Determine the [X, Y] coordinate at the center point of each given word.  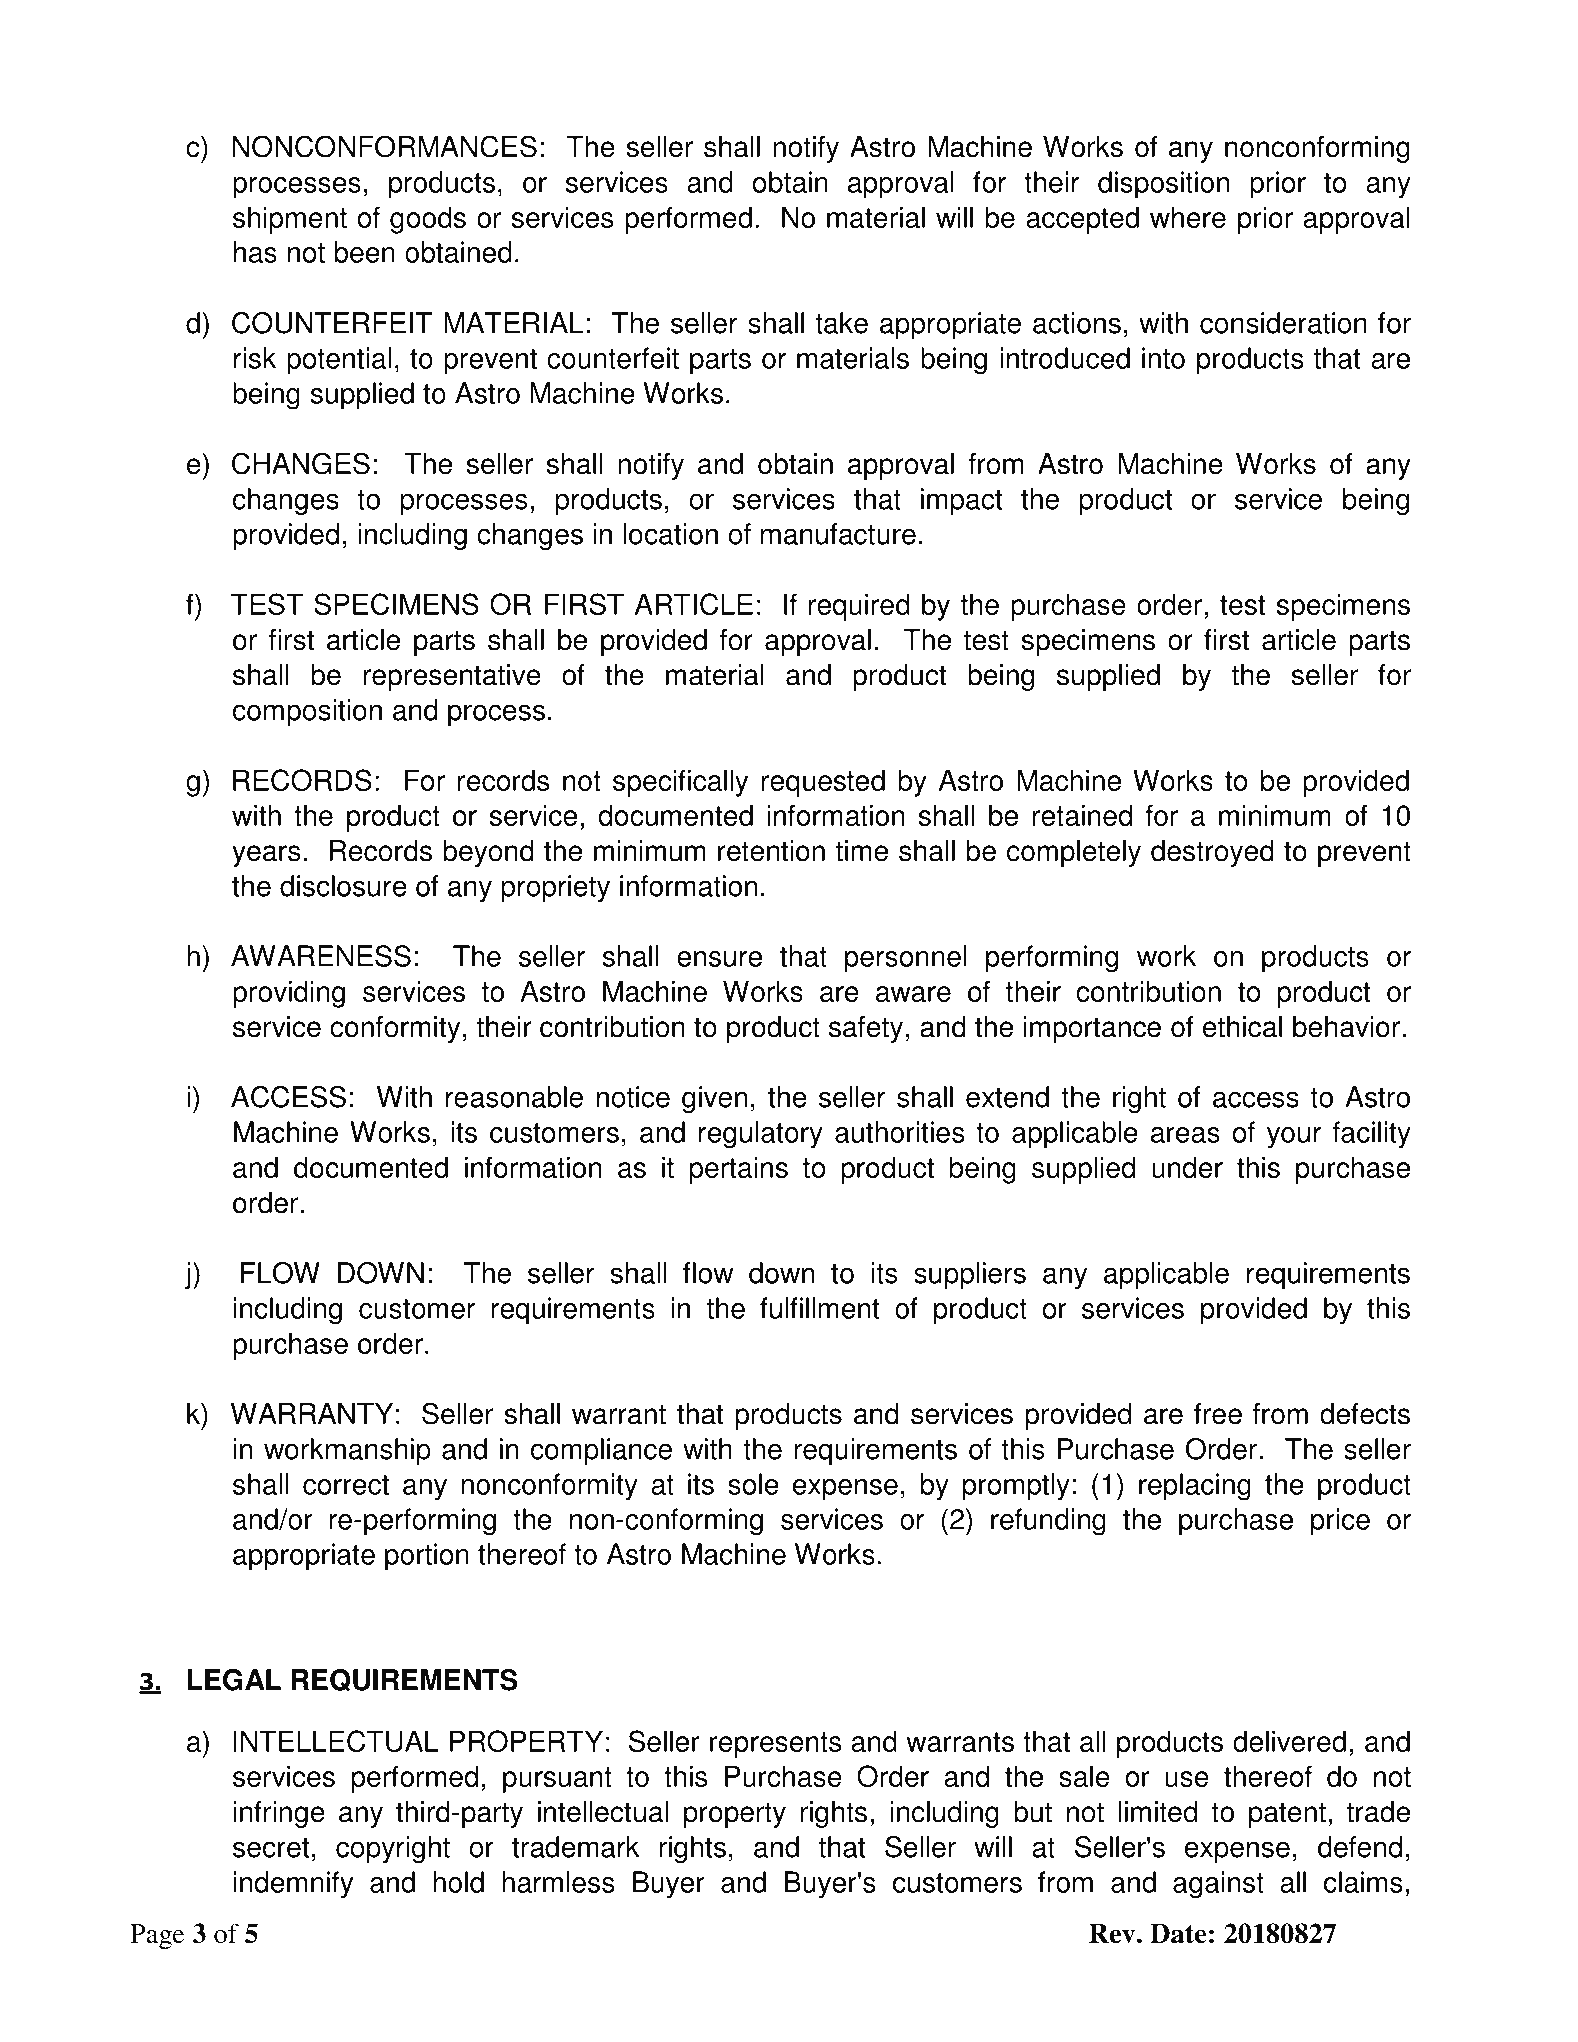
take [841, 323]
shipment [290, 220]
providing [289, 994]
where [1188, 217]
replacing [1195, 1487]
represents [776, 1745]
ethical [1242, 1027]
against [1218, 1885]
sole [753, 1484]
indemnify [293, 1885]
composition [307, 713]
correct [346, 1485]
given [714, 1099]
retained [1082, 815]
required [859, 607]
